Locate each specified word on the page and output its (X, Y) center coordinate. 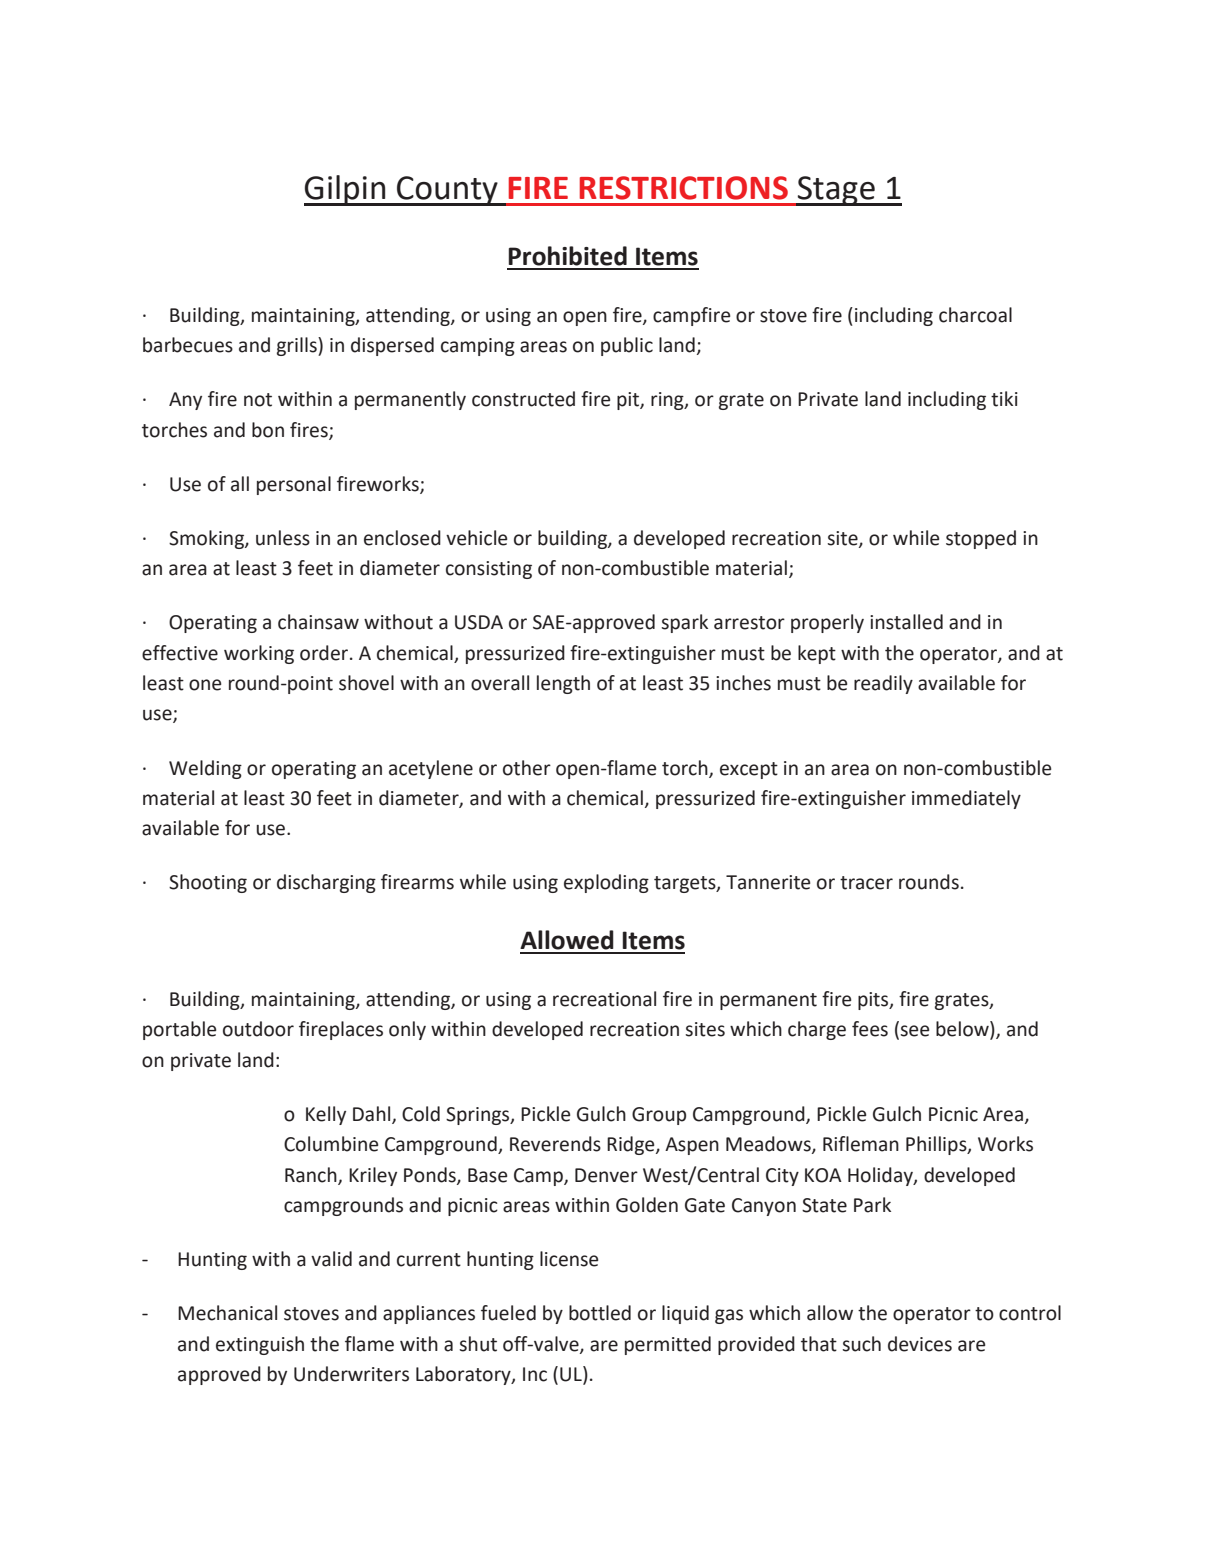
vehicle (476, 538)
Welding (205, 769)
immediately (966, 799)
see (914, 1031)
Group (659, 1116)
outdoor (258, 1029)
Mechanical (227, 1313)
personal (294, 485)
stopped (981, 539)
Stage (836, 191)
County (447, 191)
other (527, 768)
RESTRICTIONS (684, 188)
